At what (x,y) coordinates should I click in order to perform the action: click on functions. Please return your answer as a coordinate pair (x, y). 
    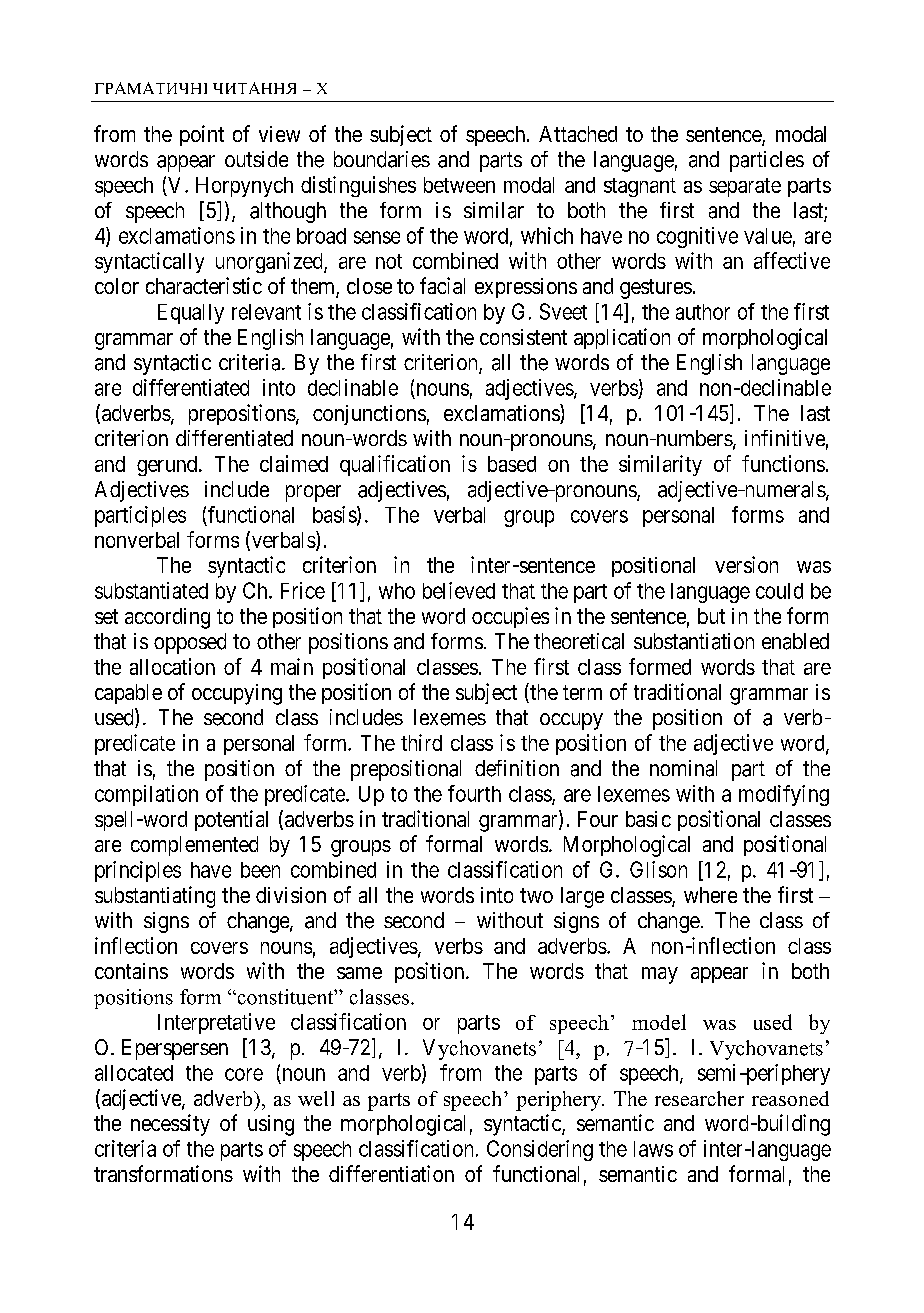
    Looking at the image, I should click on (783, 463).
